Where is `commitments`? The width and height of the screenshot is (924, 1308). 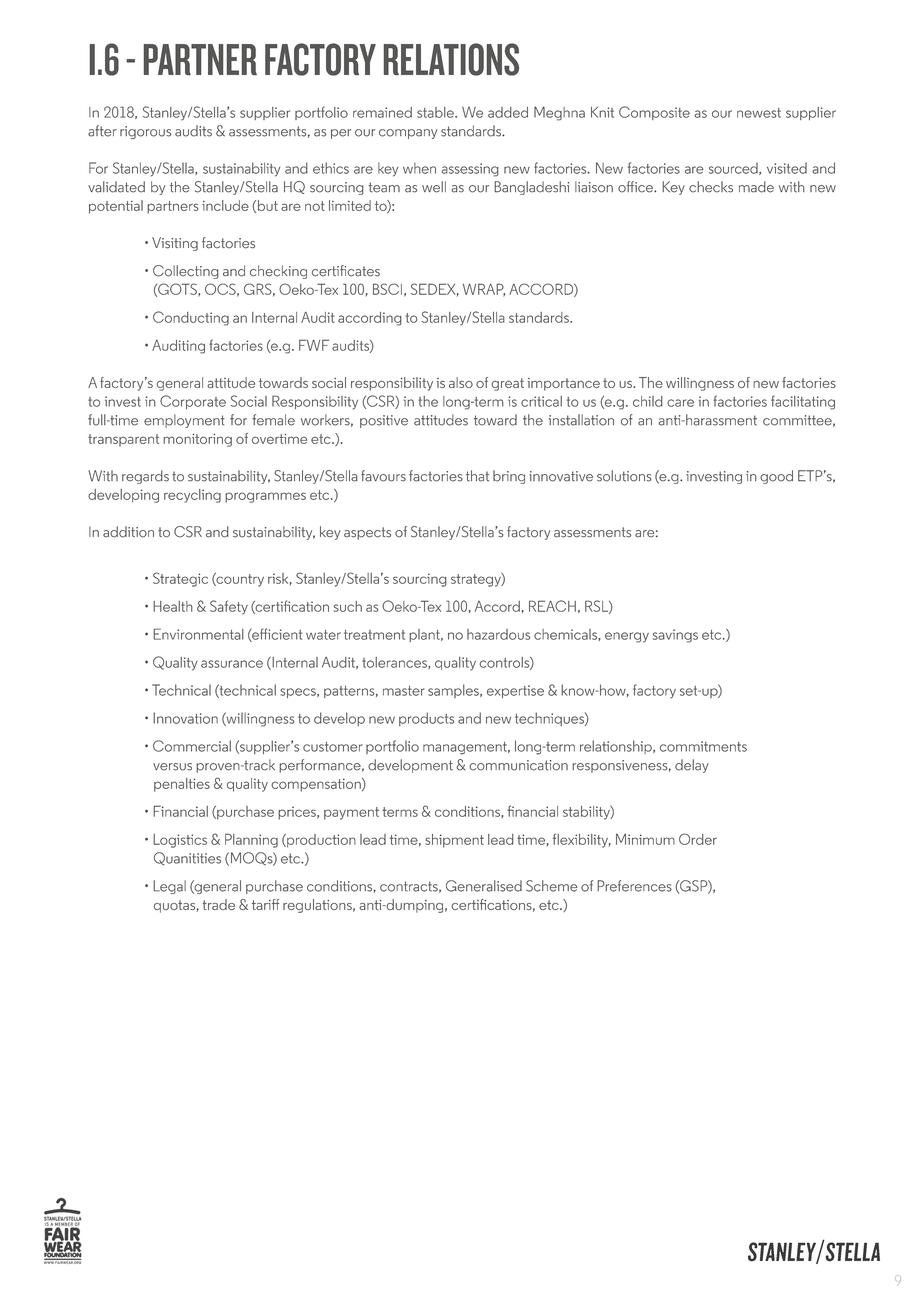 commitments is located at coordinates (703, 746).
